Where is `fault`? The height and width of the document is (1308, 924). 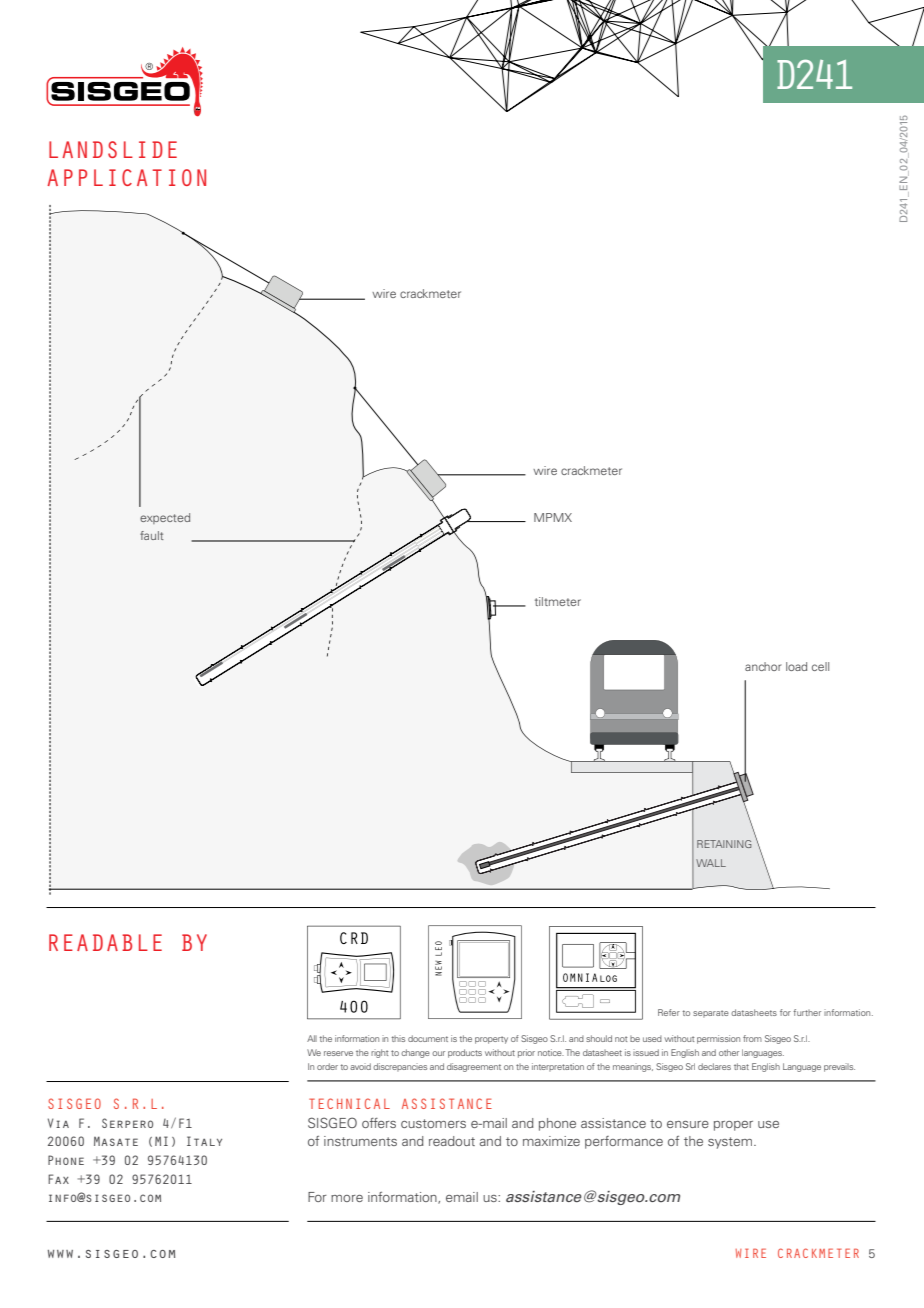 fault is located at coordinates (152, 535).
